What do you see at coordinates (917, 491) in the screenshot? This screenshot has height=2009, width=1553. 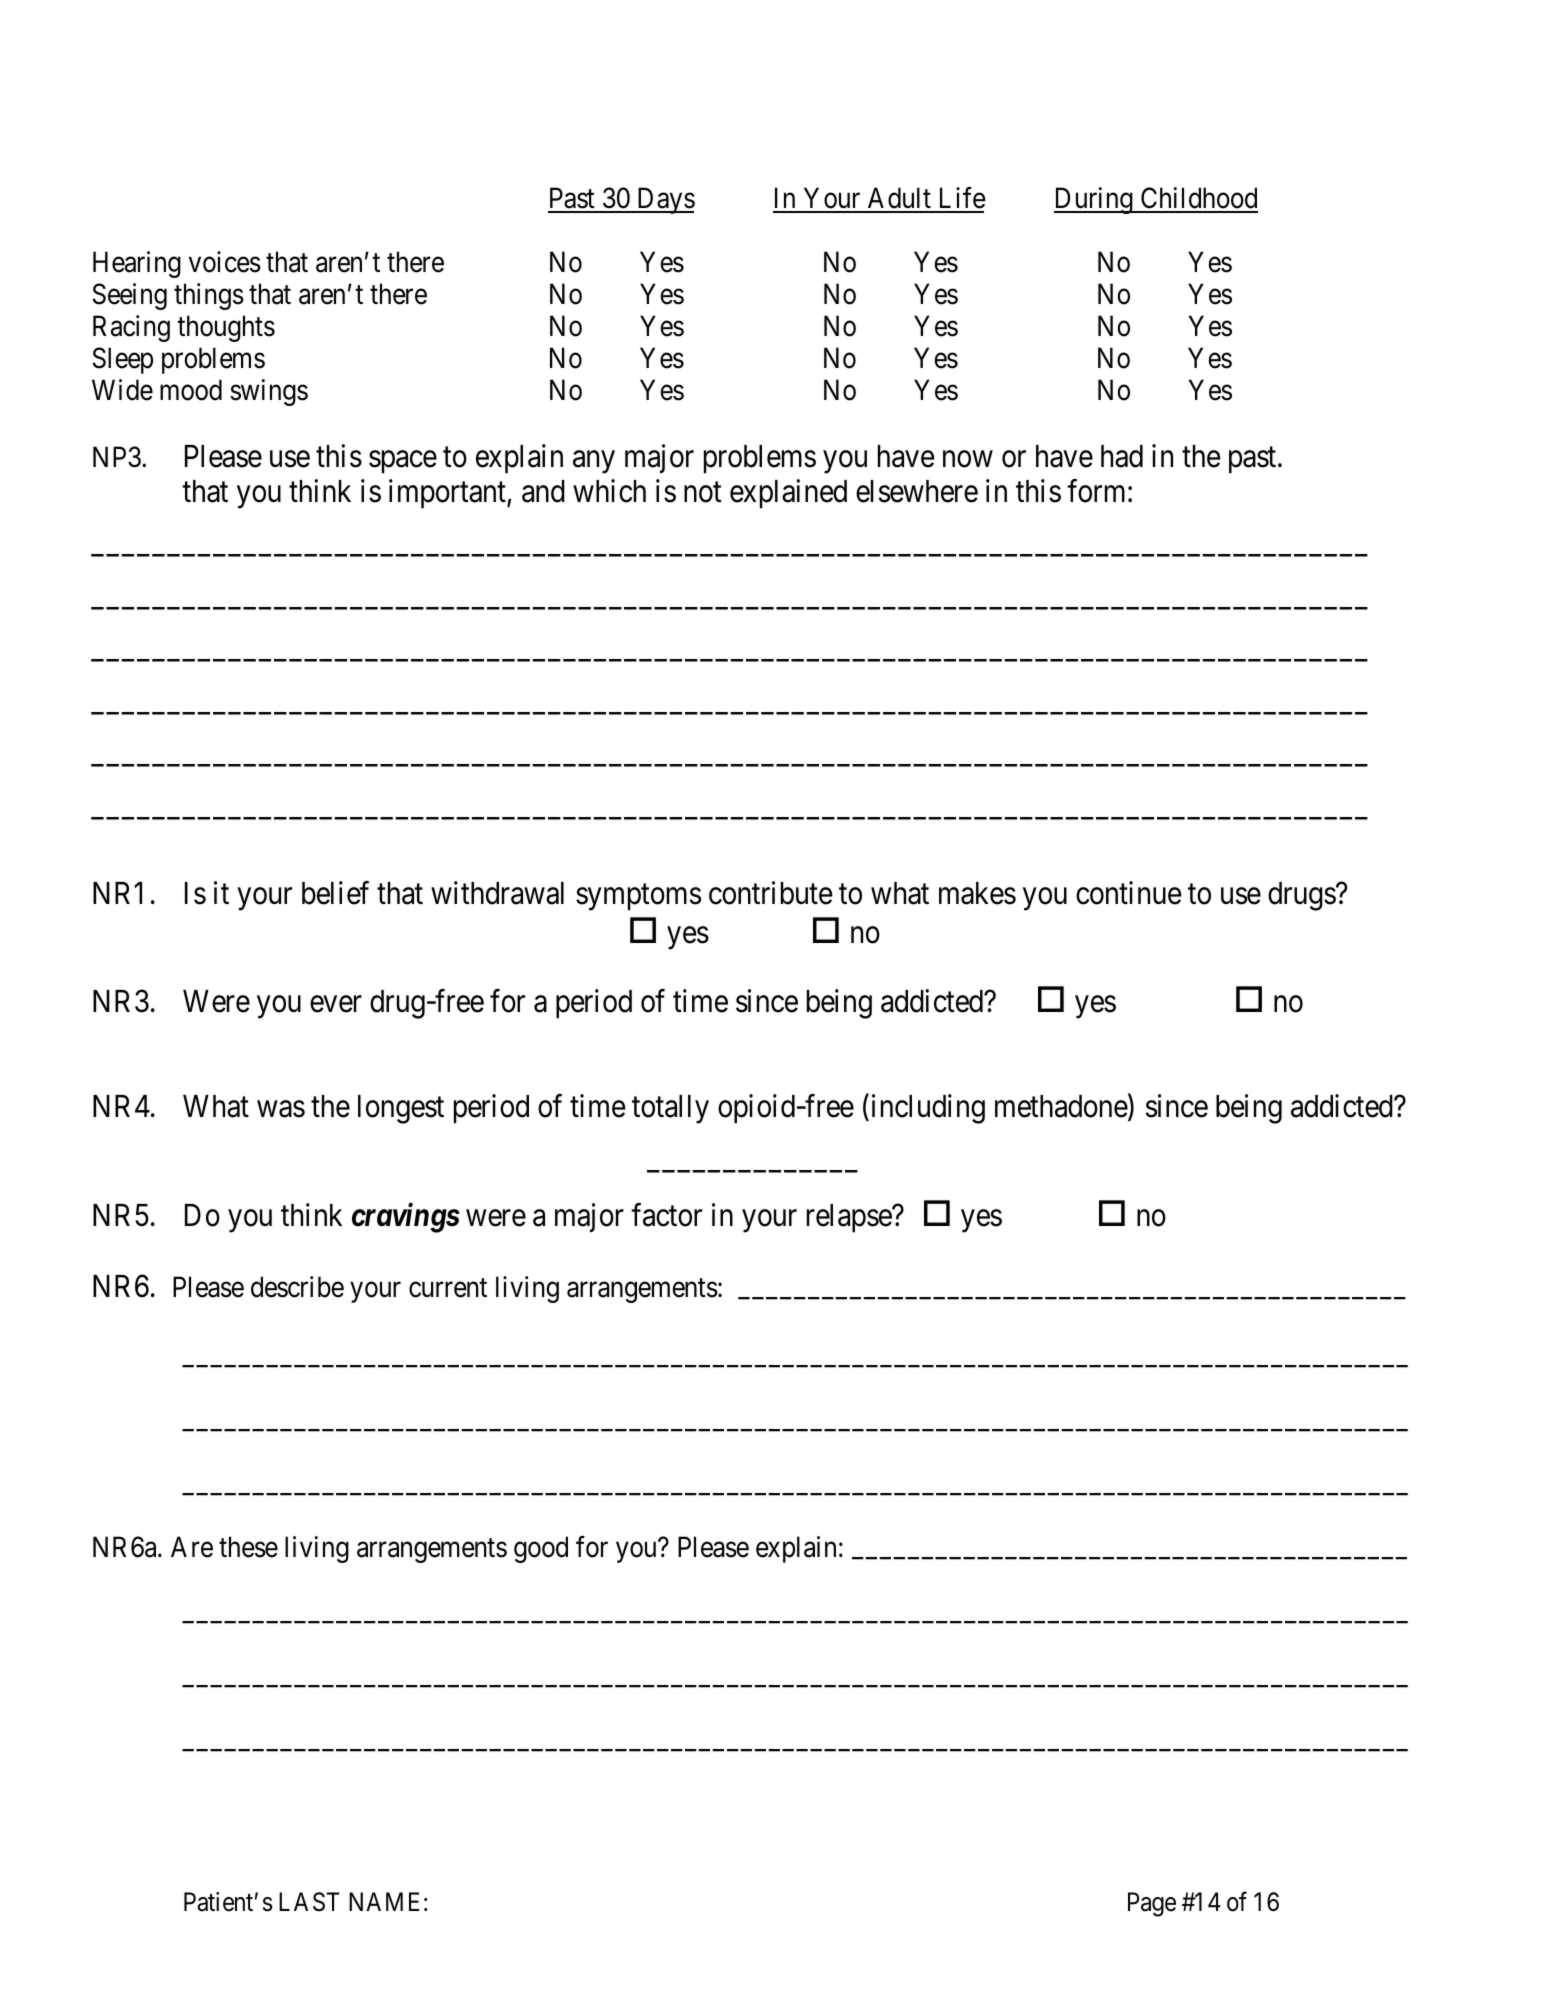 I see `elsewhere` at bounding box center [917, 491].
